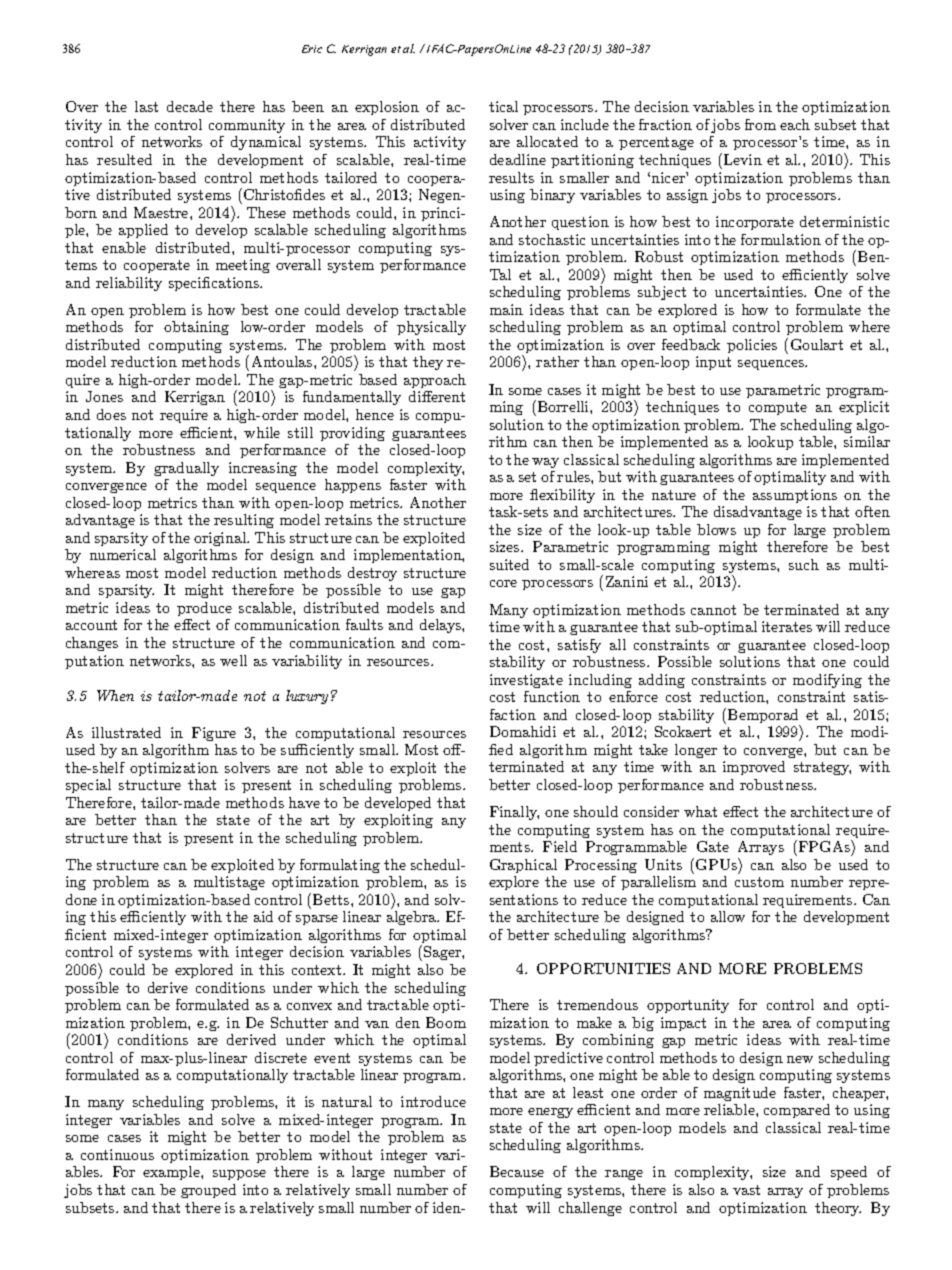 This image has width=952, height=1270. Describe the element at coordinates (759, 882) in the image. I see `custom` at that location.
